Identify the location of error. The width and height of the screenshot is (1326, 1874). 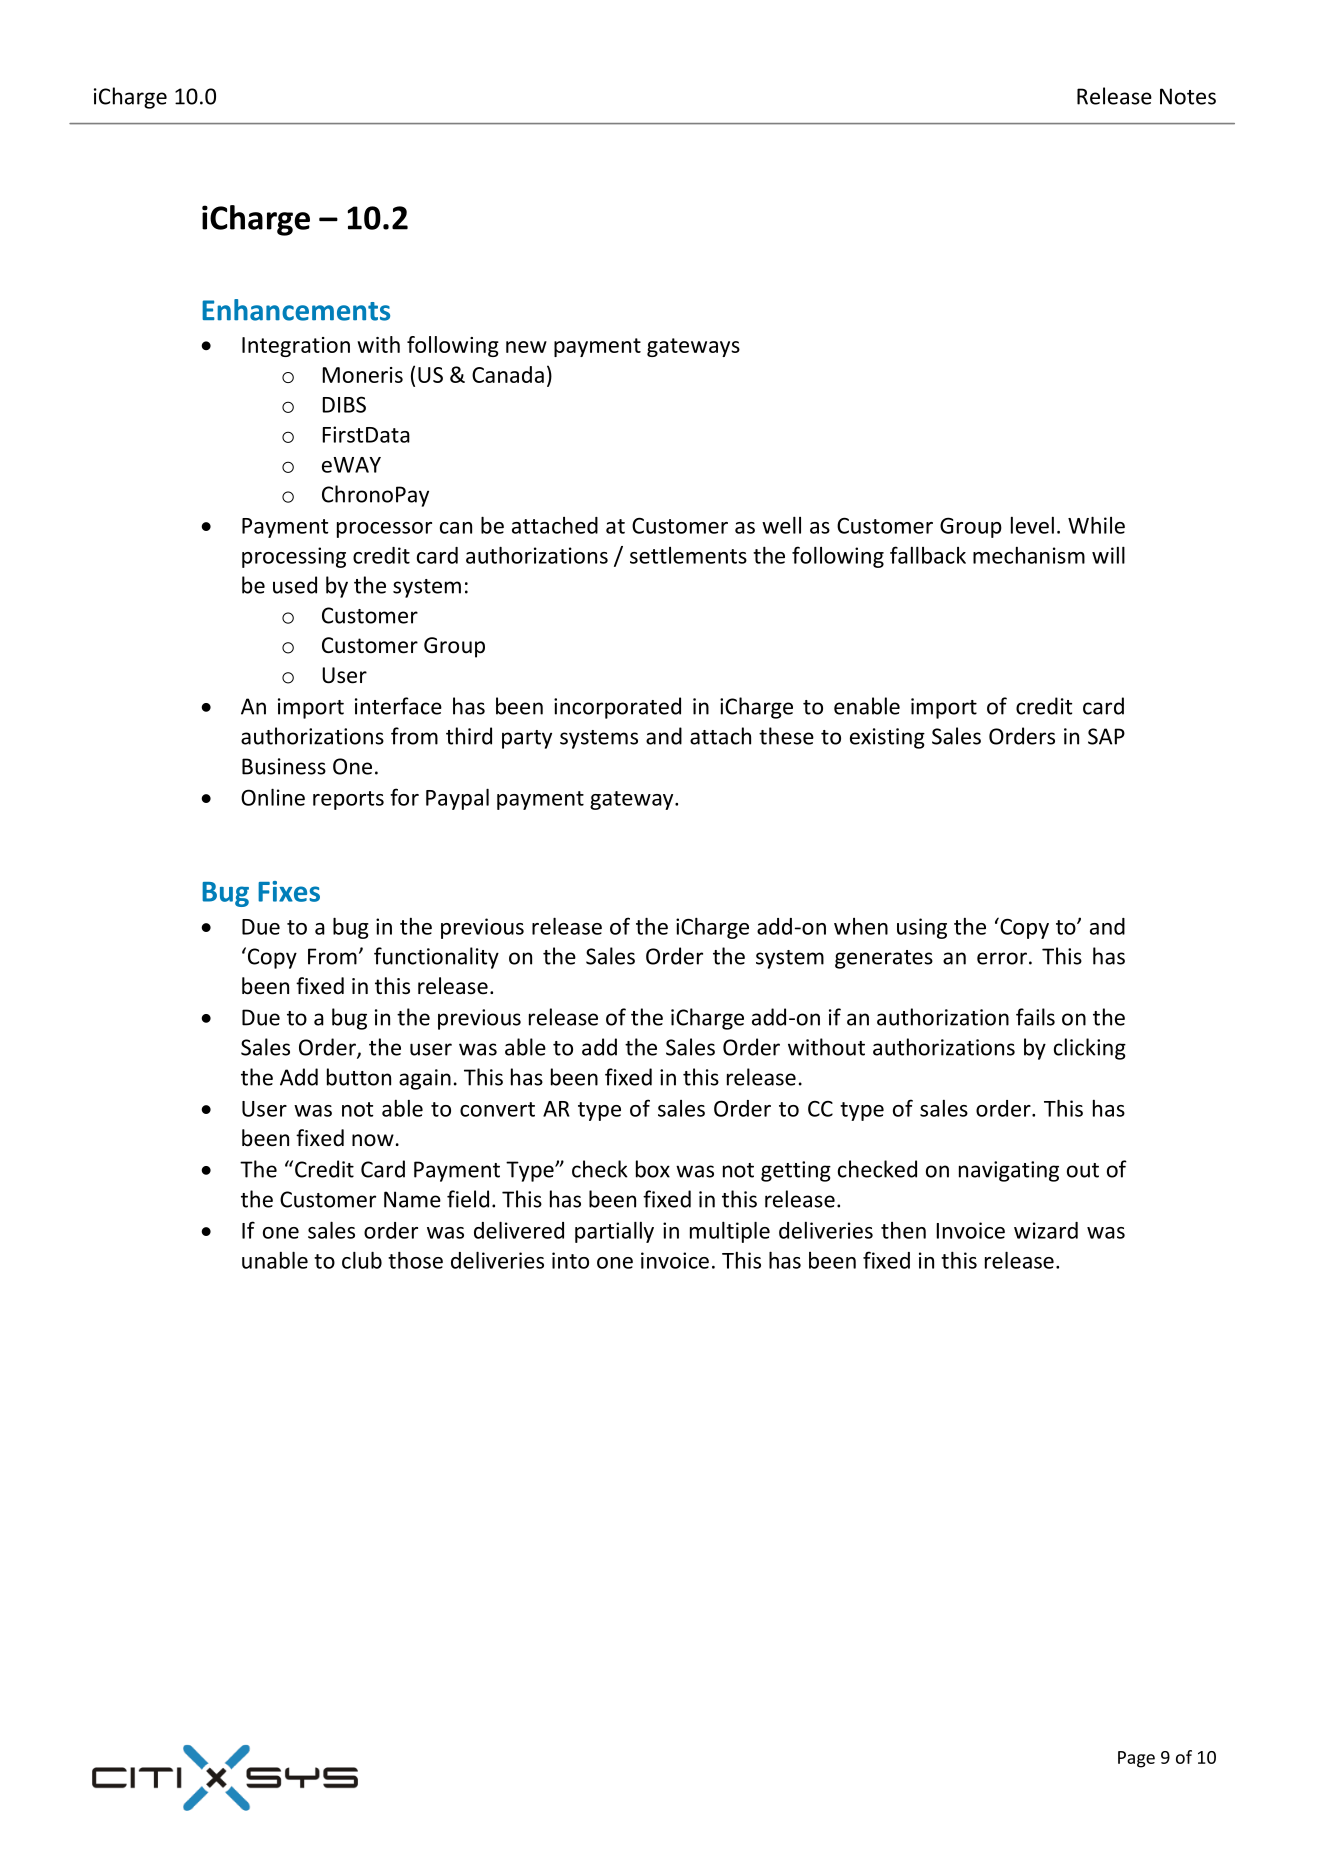
(1002, 958).
